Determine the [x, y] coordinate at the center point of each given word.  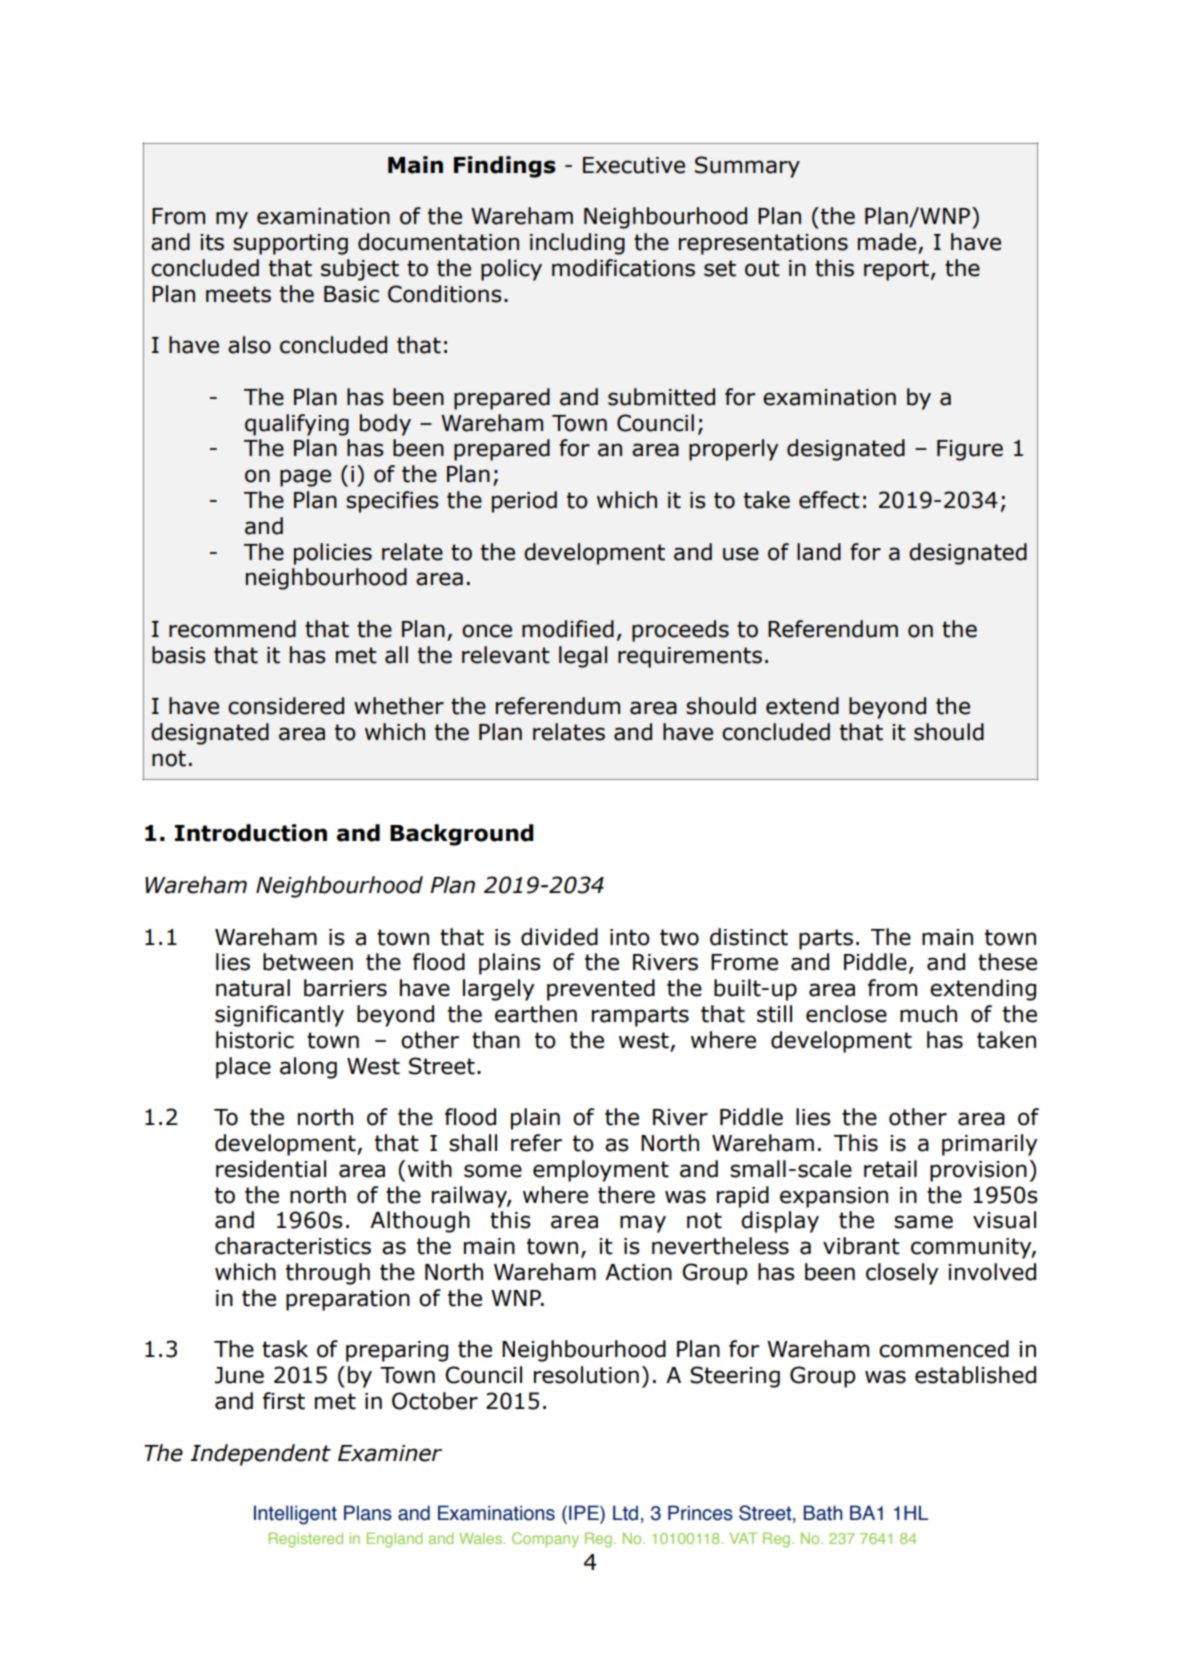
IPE [585, 1514]
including [577, 244]
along [308, 1068]
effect [829, 500]
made [888, 243]
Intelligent [295, 1515]
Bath [822, 1513]
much [928, 1014]
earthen [536, 1014]
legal [583, 657]
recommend [232, 629]
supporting [290, 244]
